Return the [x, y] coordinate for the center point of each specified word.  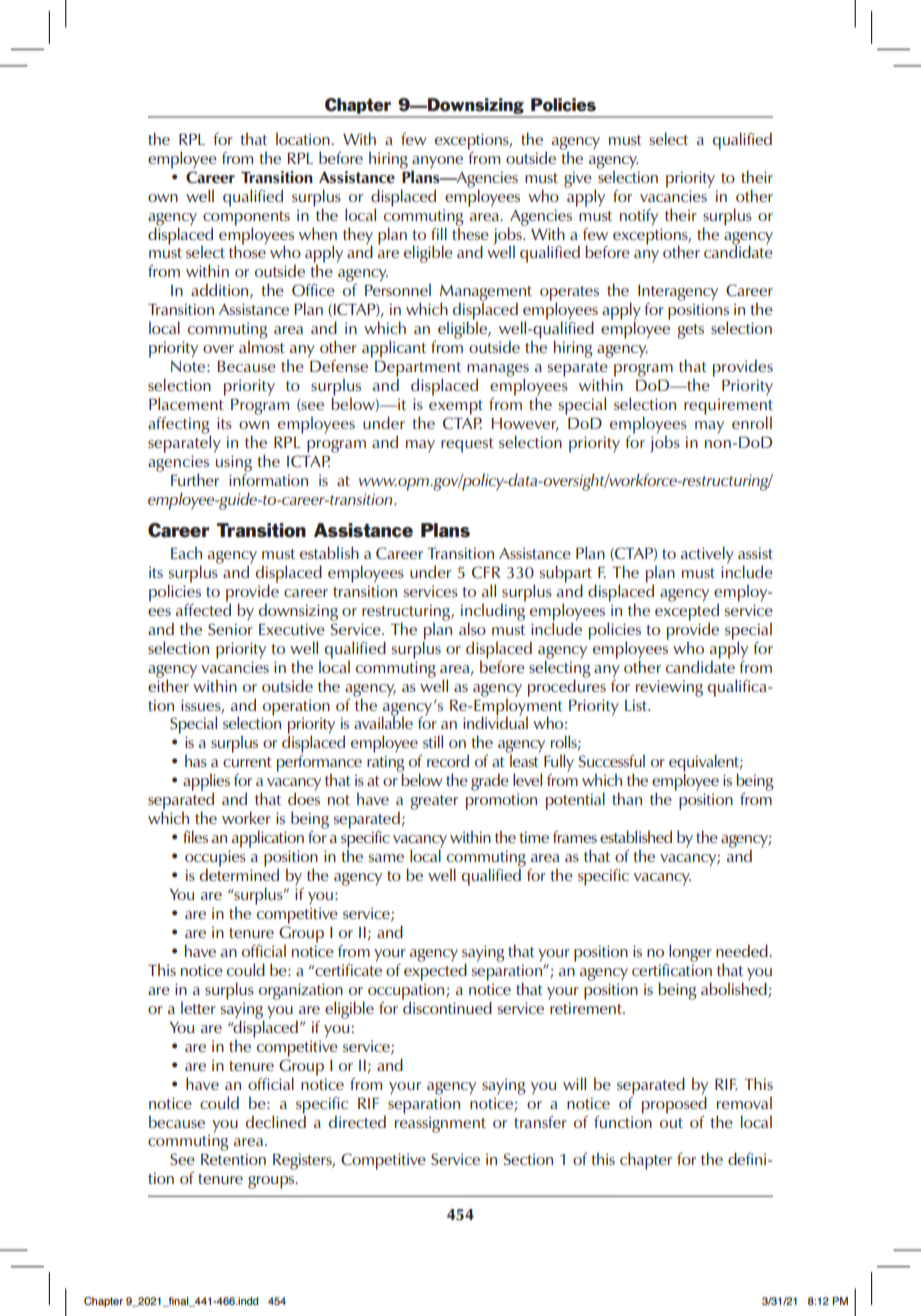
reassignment [440, 1124]
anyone [437, 163]
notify [639, 217]
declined [276, 1120]
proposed [674, 1105]
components [246, 219]
